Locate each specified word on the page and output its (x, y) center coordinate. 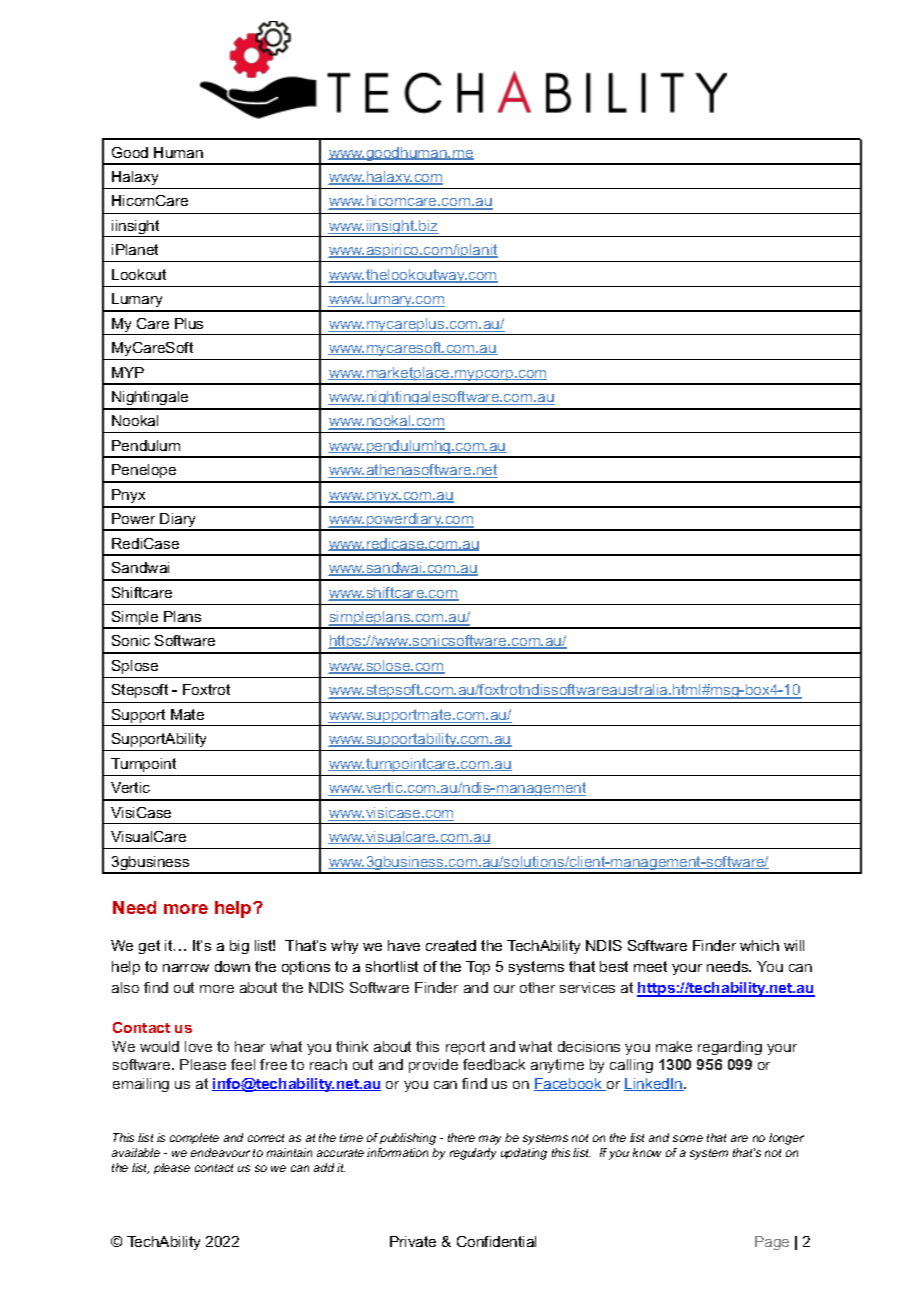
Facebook (569, 1084)
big (239, 947)
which (759, 945)
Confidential (496, 1241)
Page (772, 1243)
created (451, 945)
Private (413, 1241)
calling (631, 1066)
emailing (141, 1085)
